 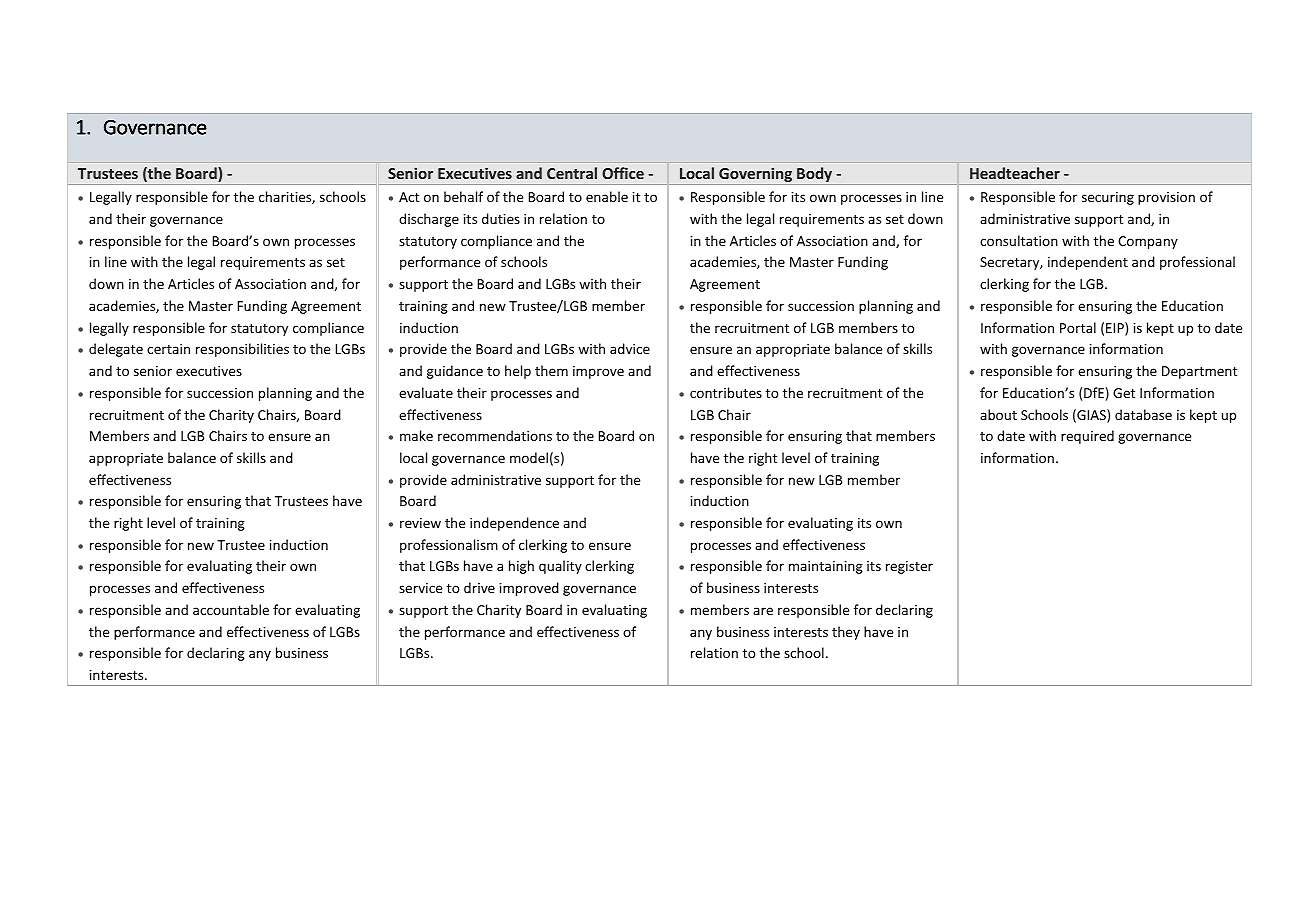 What do you see at coordinates (607, 196) in the page?
I see `enable` at bounding box center [607, 196].
